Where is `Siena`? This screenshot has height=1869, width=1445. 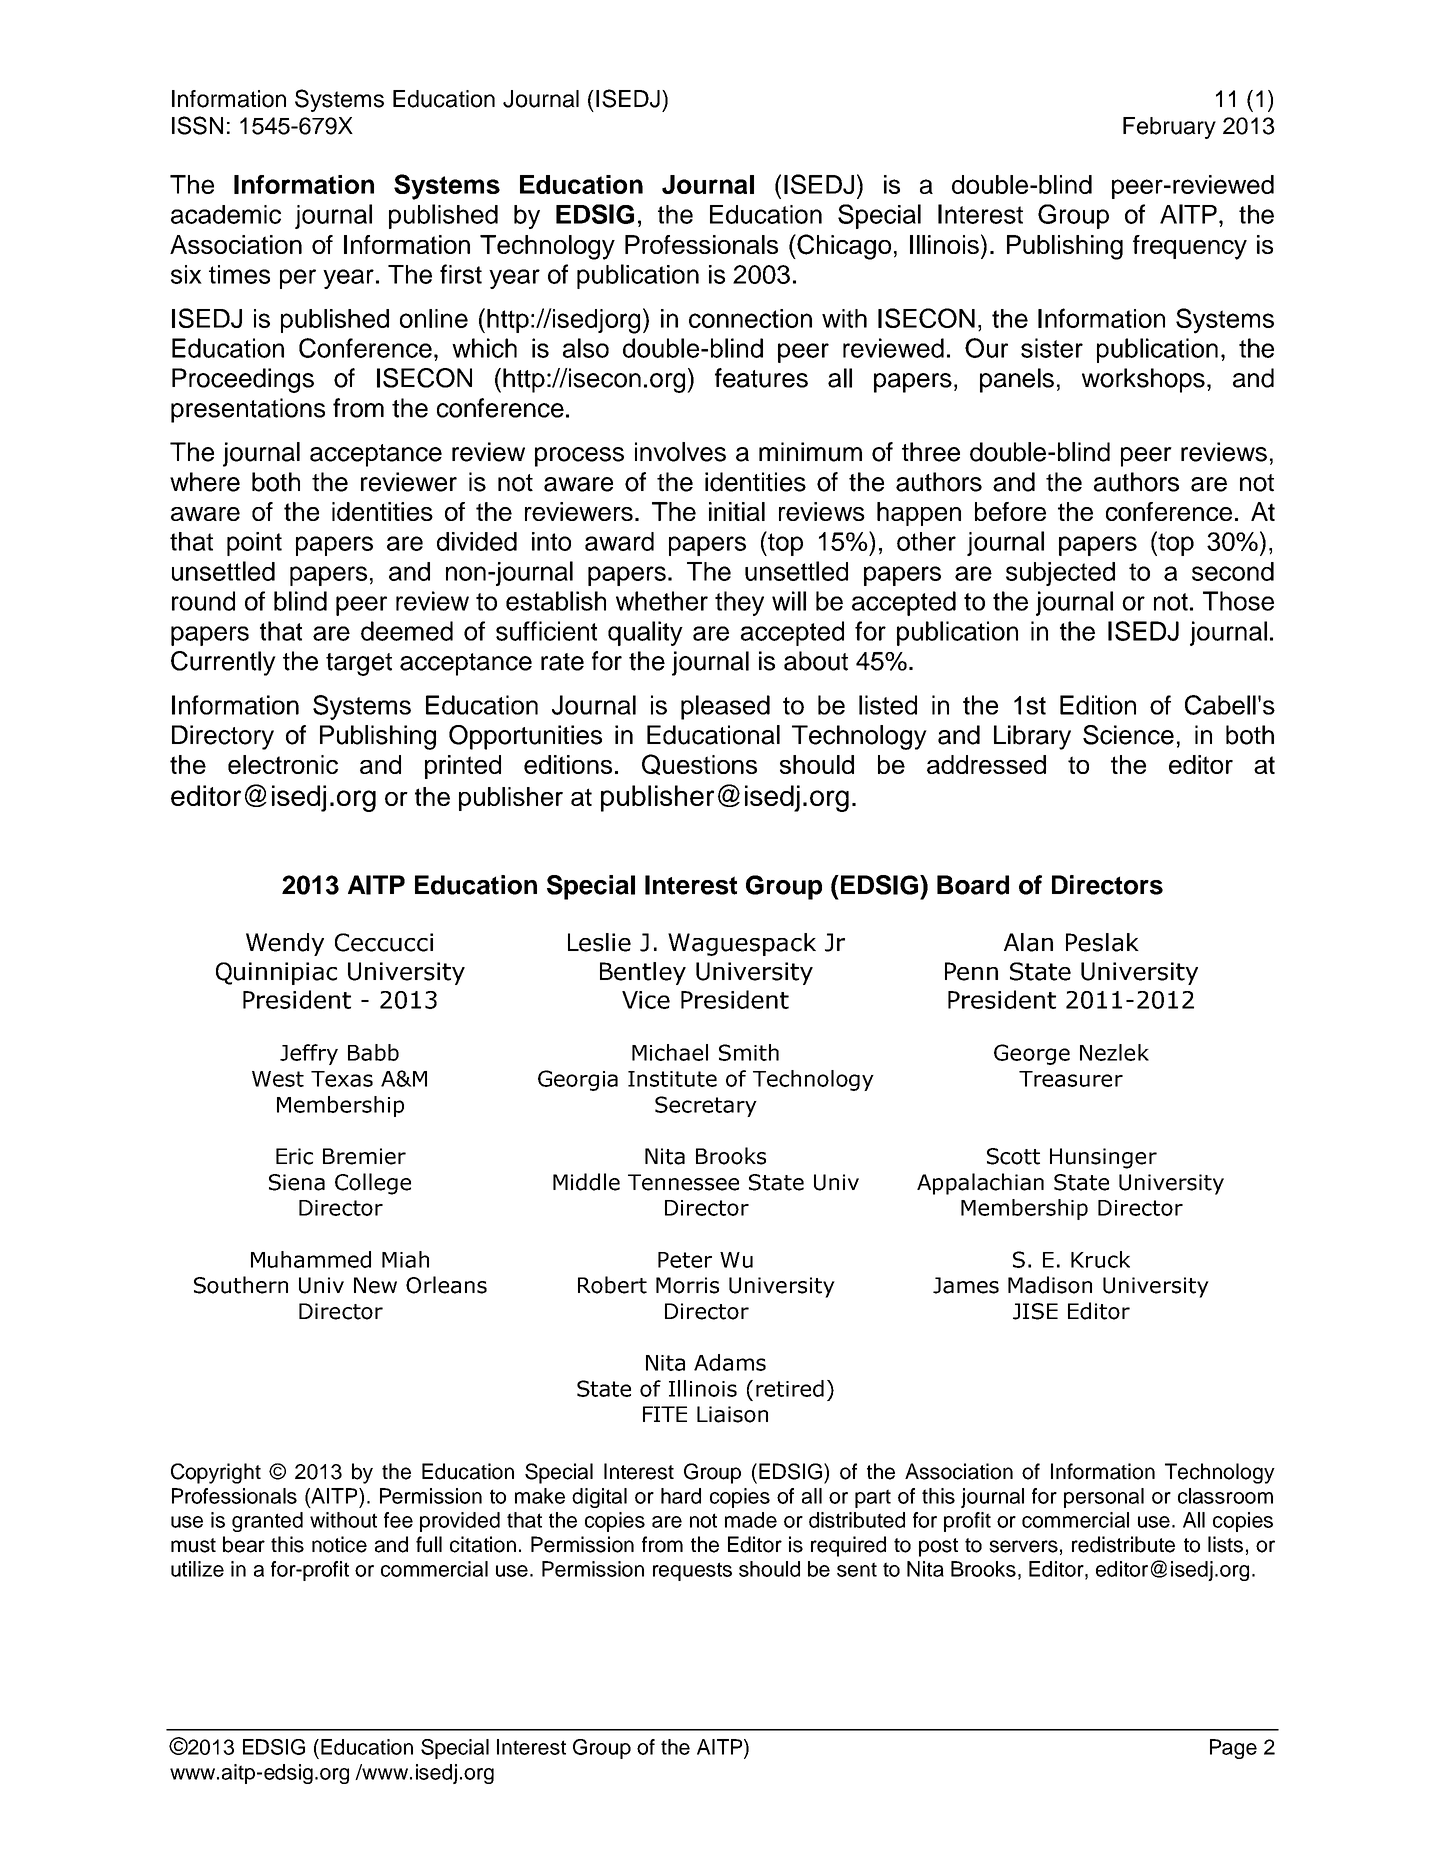 Siena is located at coordinates (297, 1182).
